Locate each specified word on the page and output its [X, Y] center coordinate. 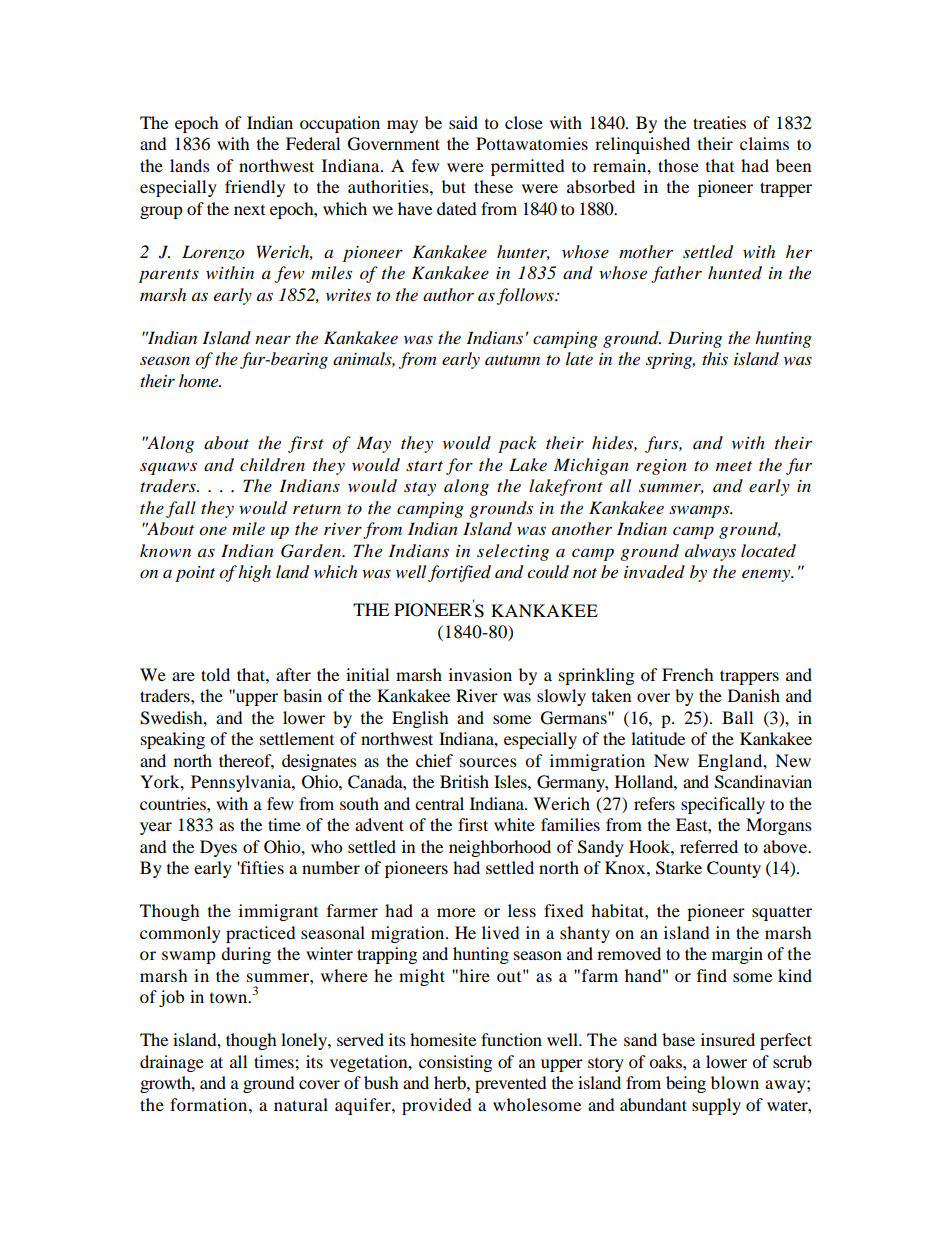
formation [210, 1104]
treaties [719, 122]
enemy [767, 575]
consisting [455, 1063]
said [463, 122]
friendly [255, 188]
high [254, 573]
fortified [459, 573]
